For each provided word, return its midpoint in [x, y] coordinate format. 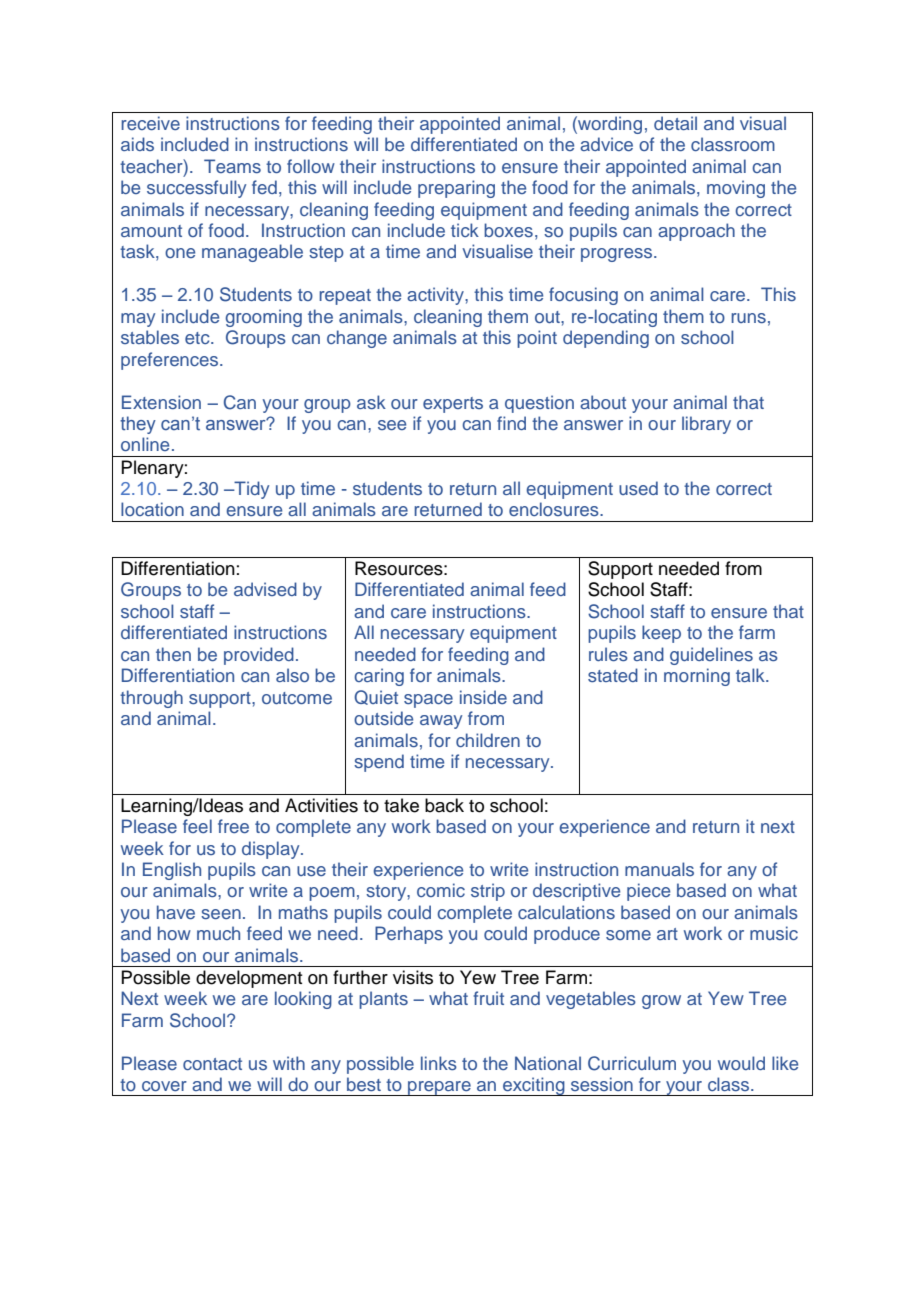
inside [483, 697]
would [741, 1063]
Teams [232, 166]
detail [675, 123]
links [439, 1063]
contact [212, 1064]
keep [661, 634]
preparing [456, 189]
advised [265, 589]
